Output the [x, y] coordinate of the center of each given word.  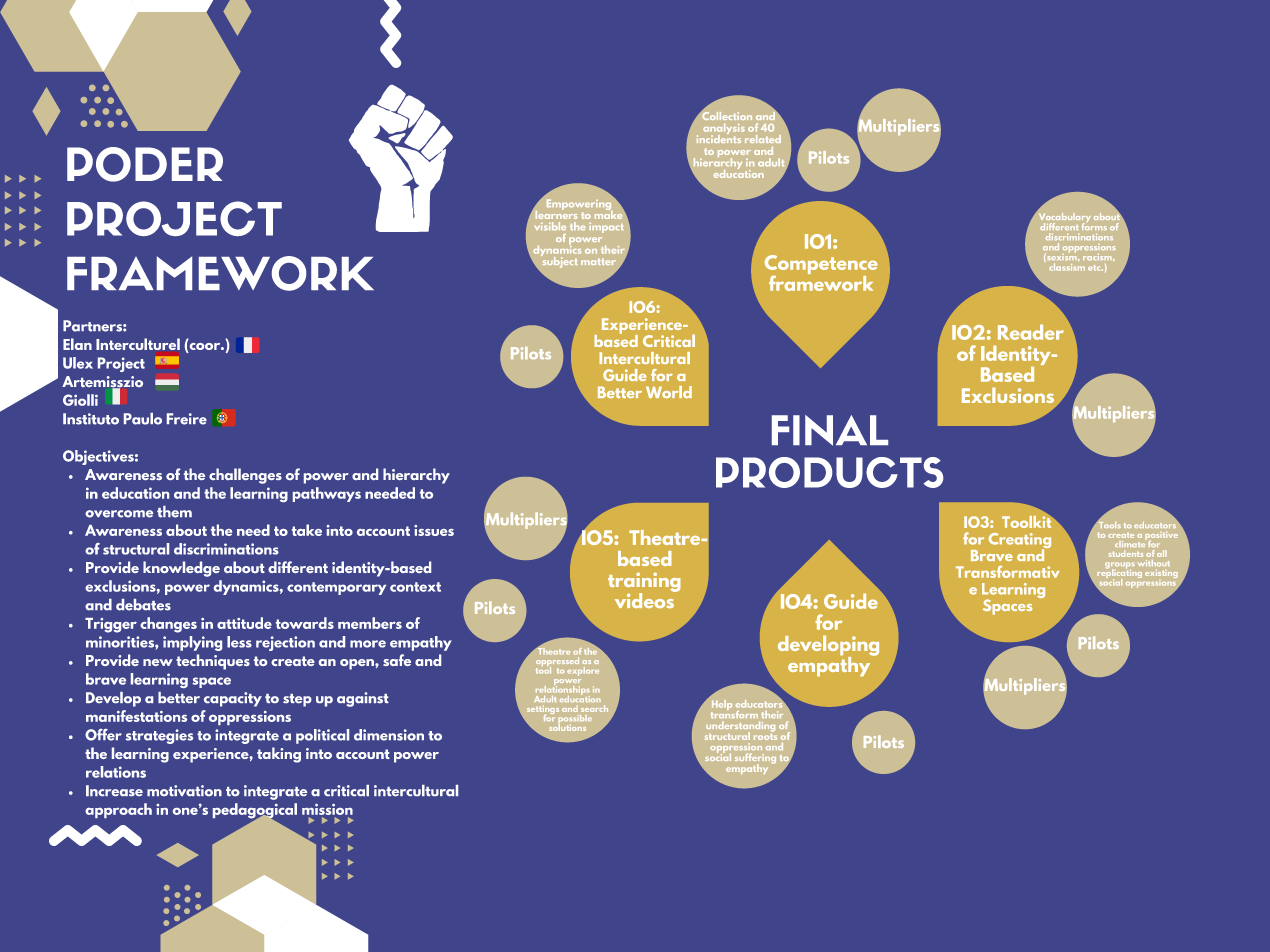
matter [598, 261]
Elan [77, 344]
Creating [1019, 542]
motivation [184, 790]
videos [645, 599]
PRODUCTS [829, 472]
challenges [245, 476]
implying [192, 643]
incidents [719, 137]
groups [1120, 566]
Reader [1031, 332]
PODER [145, 164]
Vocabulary [1063, 217]
